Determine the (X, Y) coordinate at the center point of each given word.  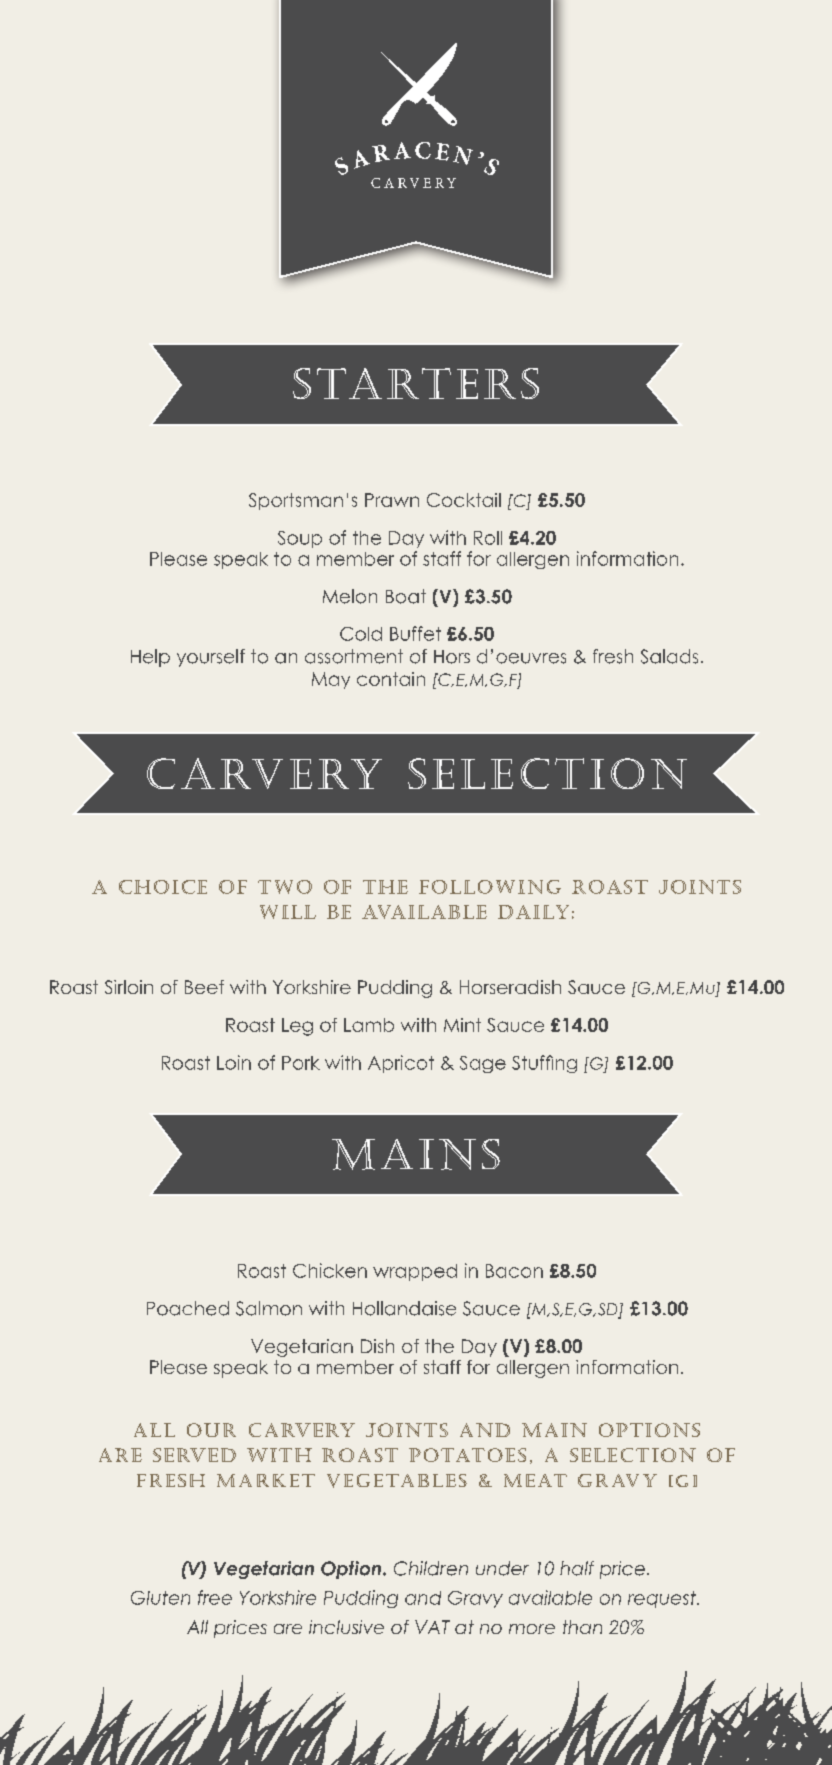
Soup (300, 539)
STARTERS (416, 383)
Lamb (369, 1025)
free (215, 1597)
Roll (488, 538)
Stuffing (544, 1064)
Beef (204, 987)
